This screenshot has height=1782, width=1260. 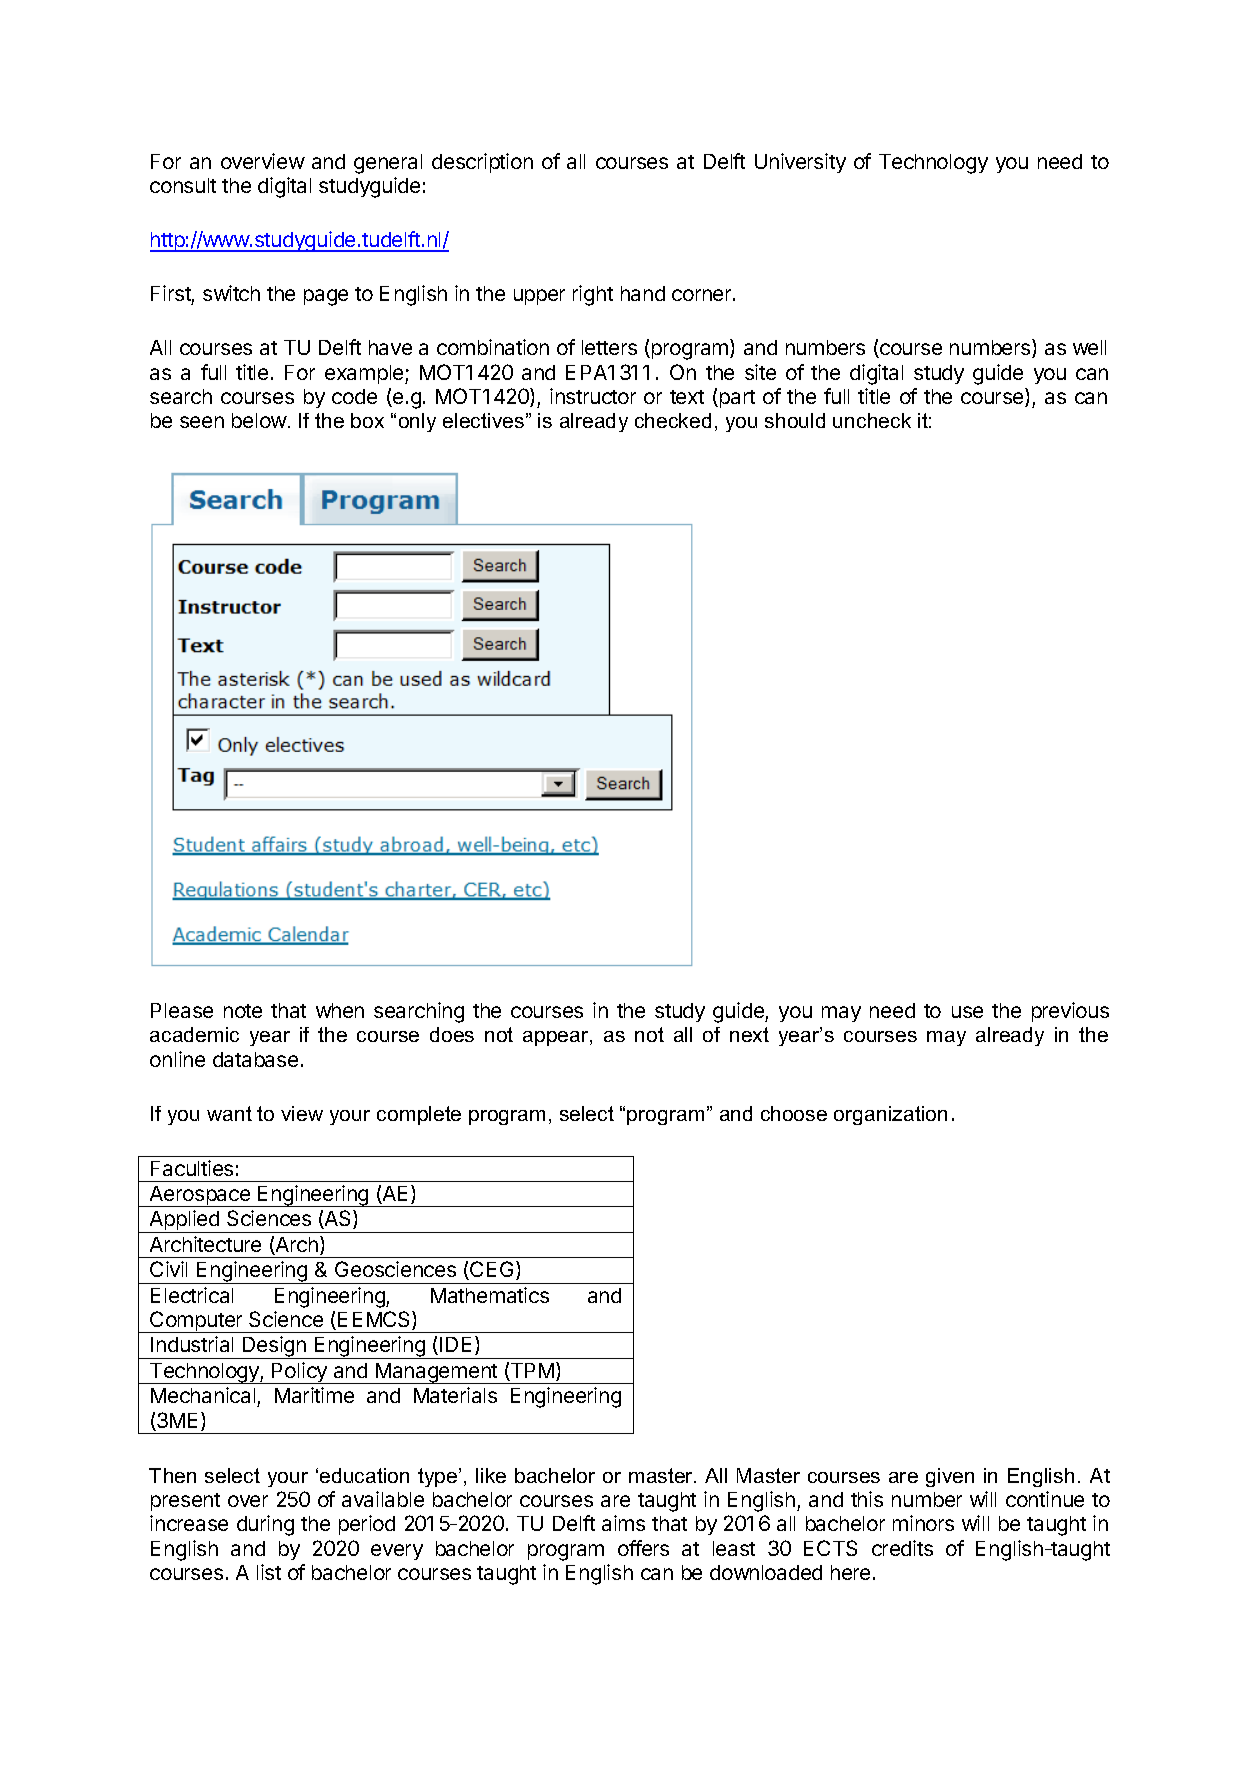 What do you see at coordinates (265, 1525) in the screenshot?
I see `during` at bounding box center [265, 1525].
